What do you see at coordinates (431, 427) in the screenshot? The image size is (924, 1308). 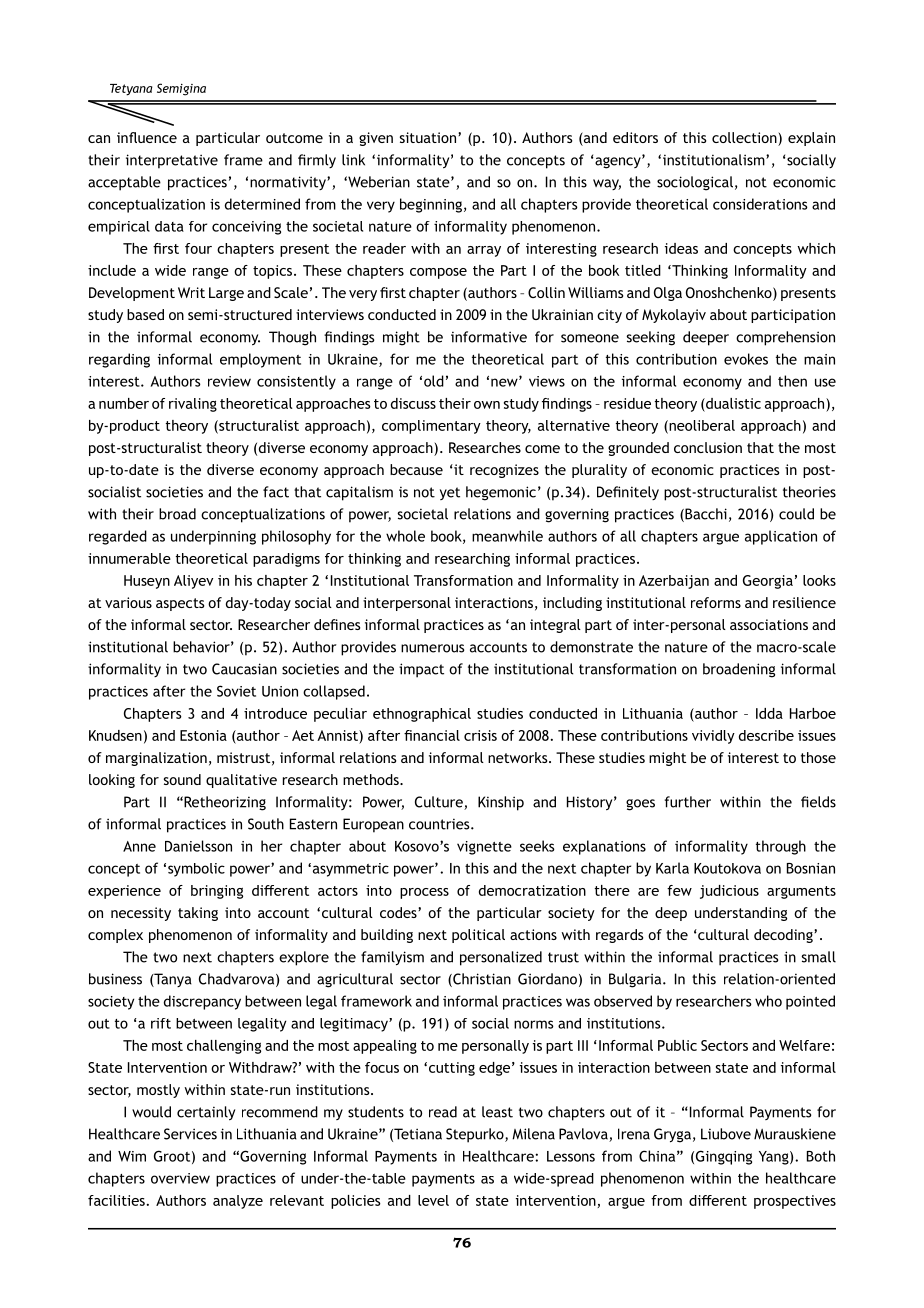 I see `complimentary` at bounding box center [431, 427].
